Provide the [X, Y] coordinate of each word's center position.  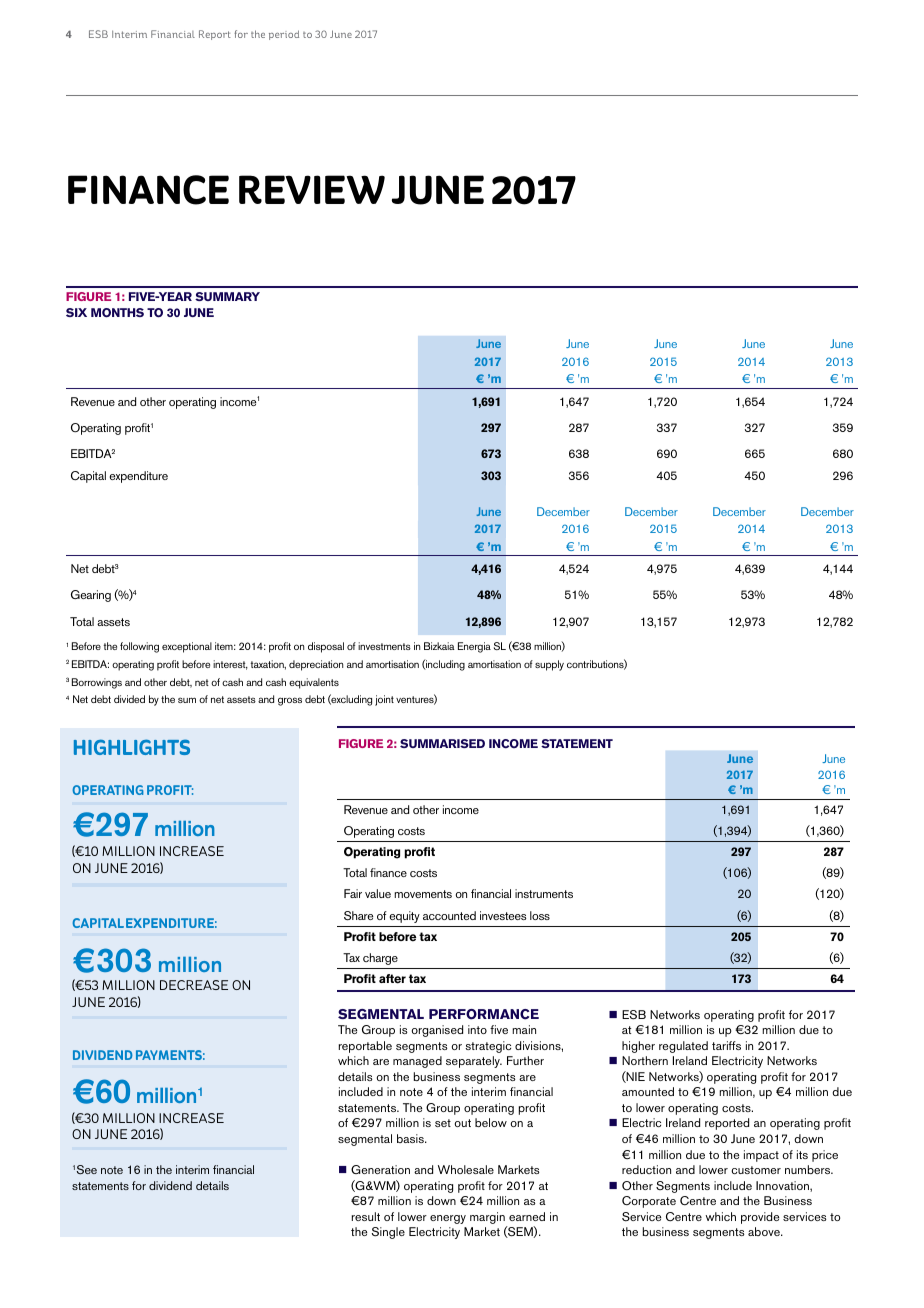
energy [448, 1219]
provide [760, 1218]
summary [227, 296]
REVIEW [312, 189]
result [366, 1216]
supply [549, 665]
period [284, 35]
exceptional [187, 647]
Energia [474, 647]
